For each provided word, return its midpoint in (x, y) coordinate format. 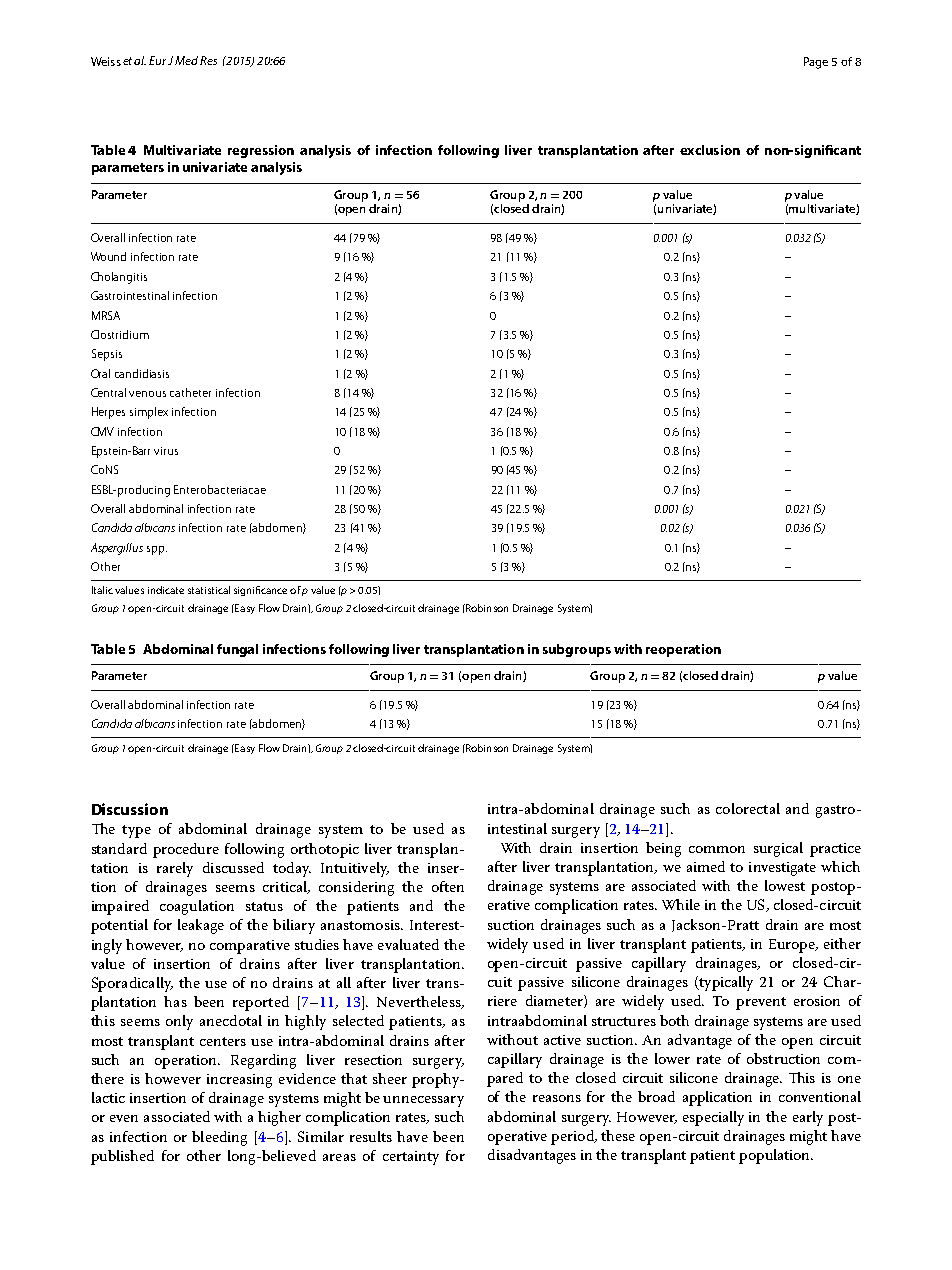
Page (816, 63)
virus (166, 451)
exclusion (710, 150)
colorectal (748, 808)
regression (261, 151)
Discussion (130, 809)
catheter (190, 392)
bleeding (219, 1138)
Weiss (106, 61)
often (448, 886)
